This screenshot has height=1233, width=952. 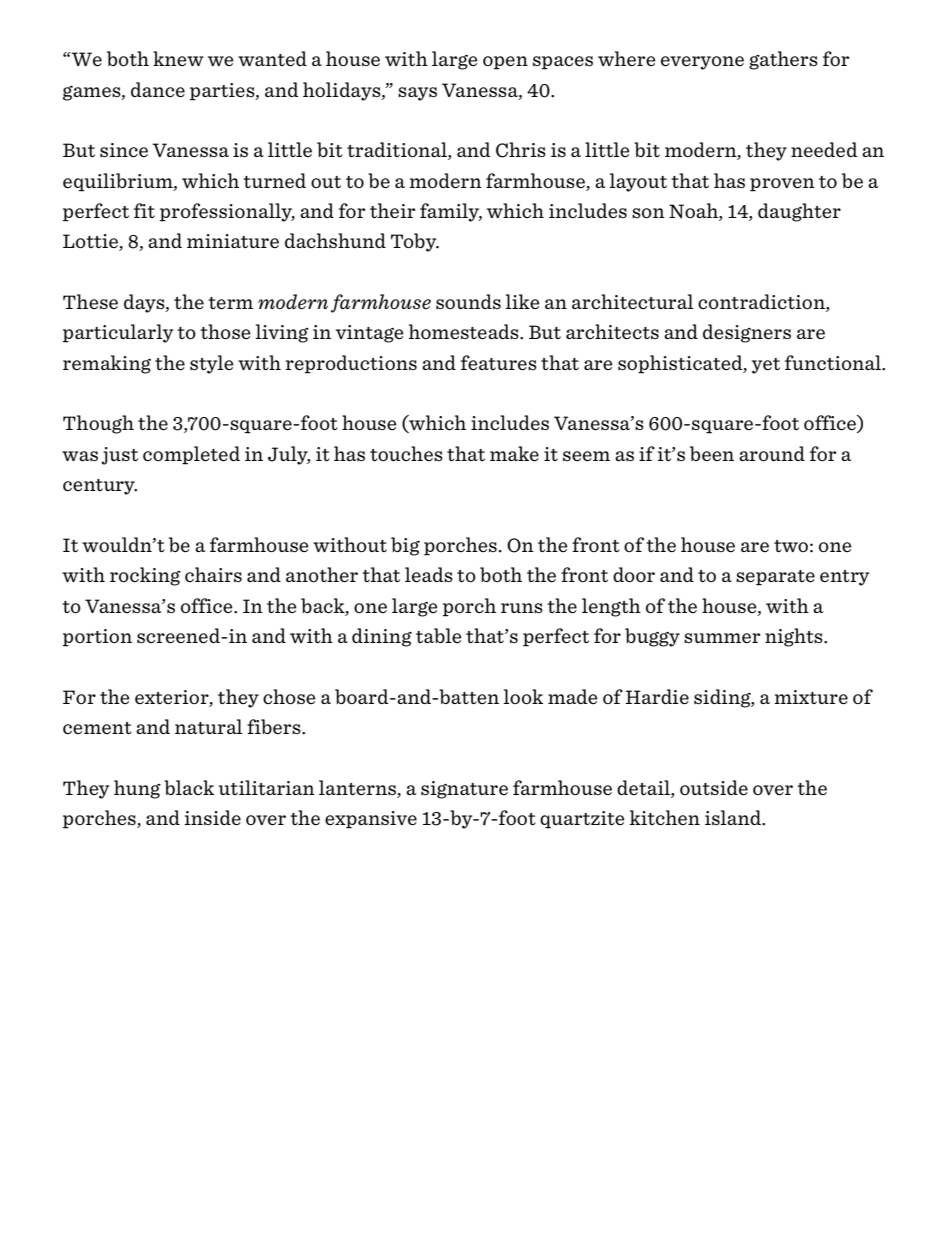 I want to click on says, so click(x=417, y=94).
